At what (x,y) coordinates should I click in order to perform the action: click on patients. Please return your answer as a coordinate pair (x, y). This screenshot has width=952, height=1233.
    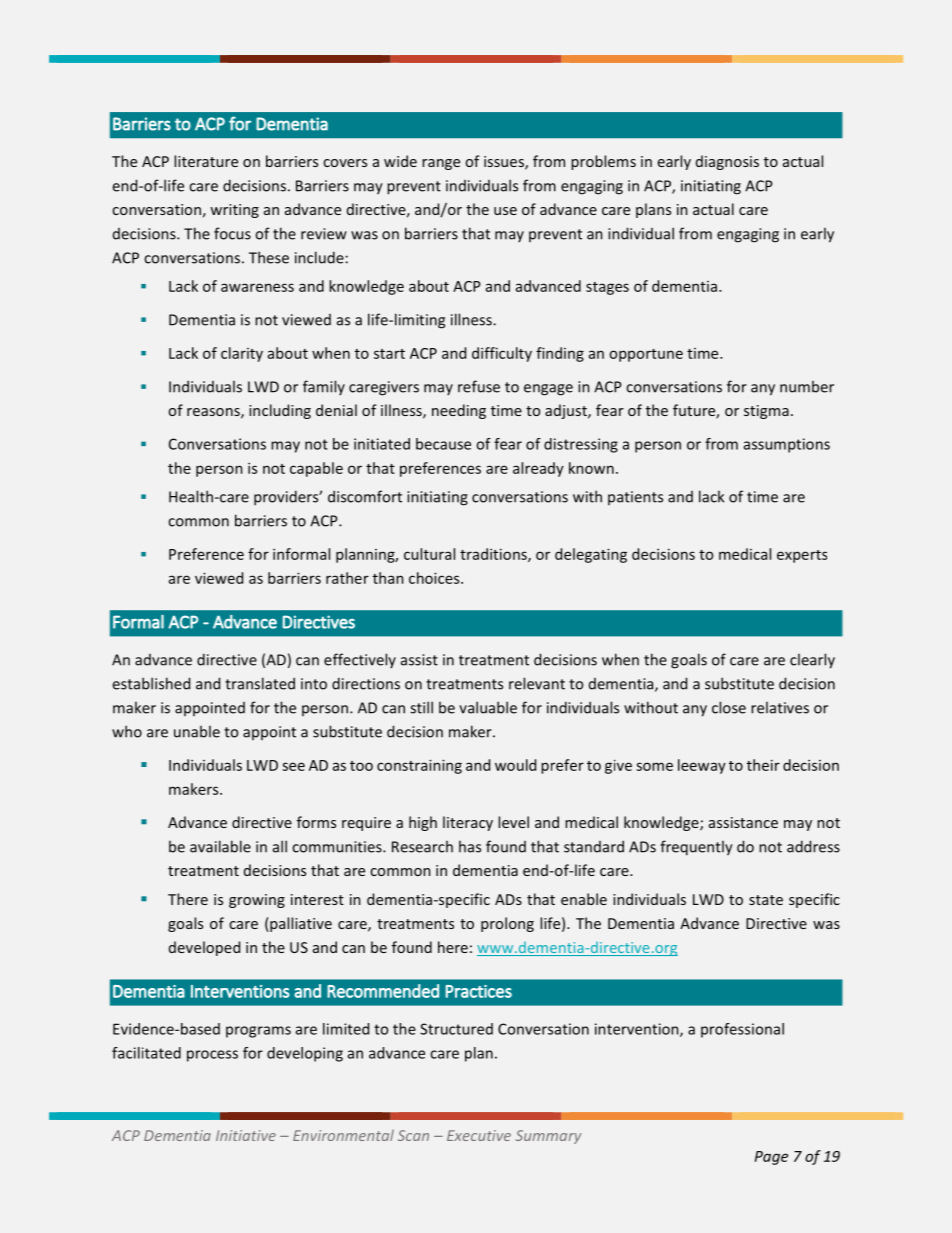
    Looking at the image, I should click on (635, 498).
